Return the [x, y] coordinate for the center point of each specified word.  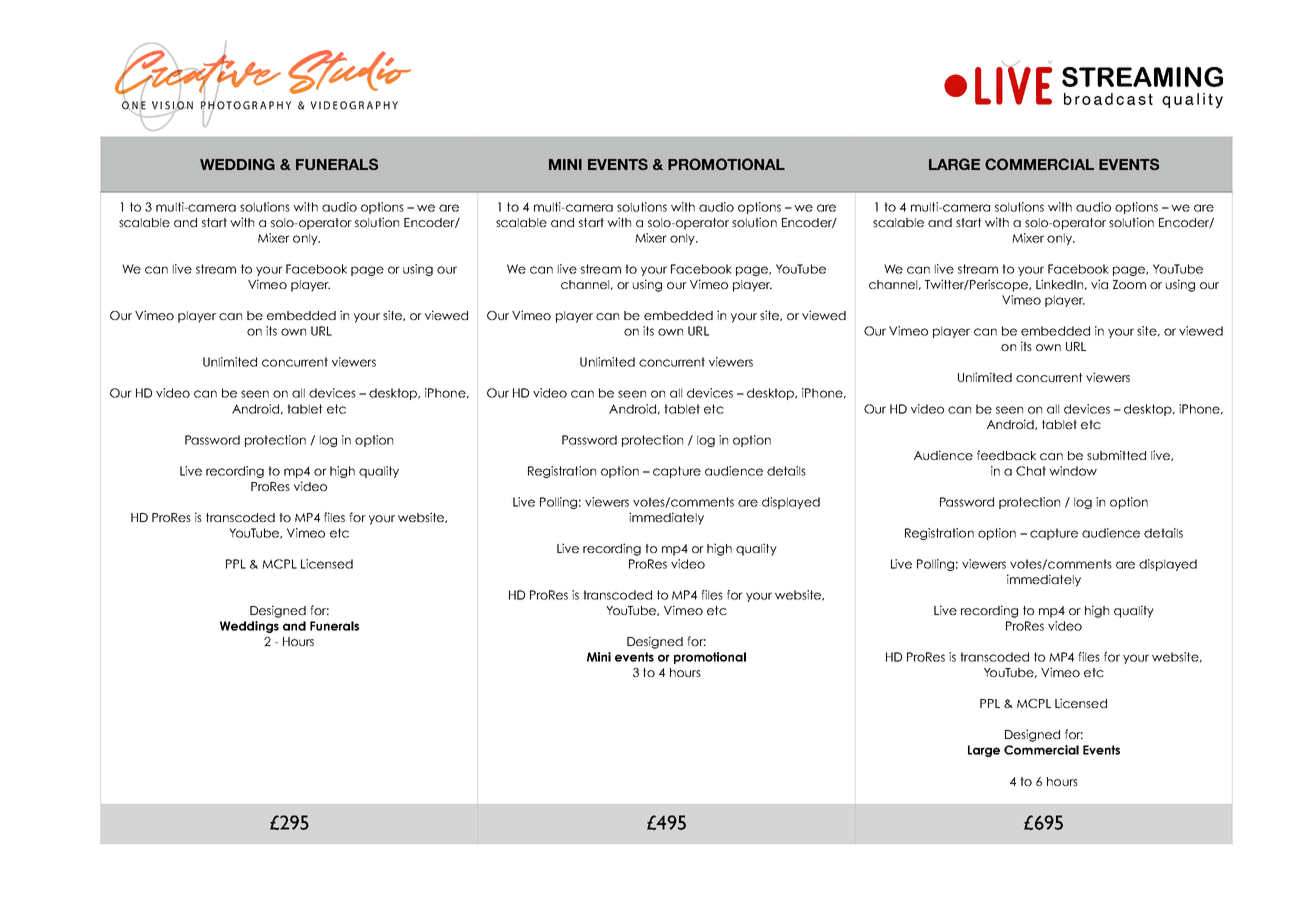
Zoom [1129, 284]
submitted [1116, 455]
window [1073, 471]
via [1099, 284]
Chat [1031, 471]
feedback [1006, 455]
